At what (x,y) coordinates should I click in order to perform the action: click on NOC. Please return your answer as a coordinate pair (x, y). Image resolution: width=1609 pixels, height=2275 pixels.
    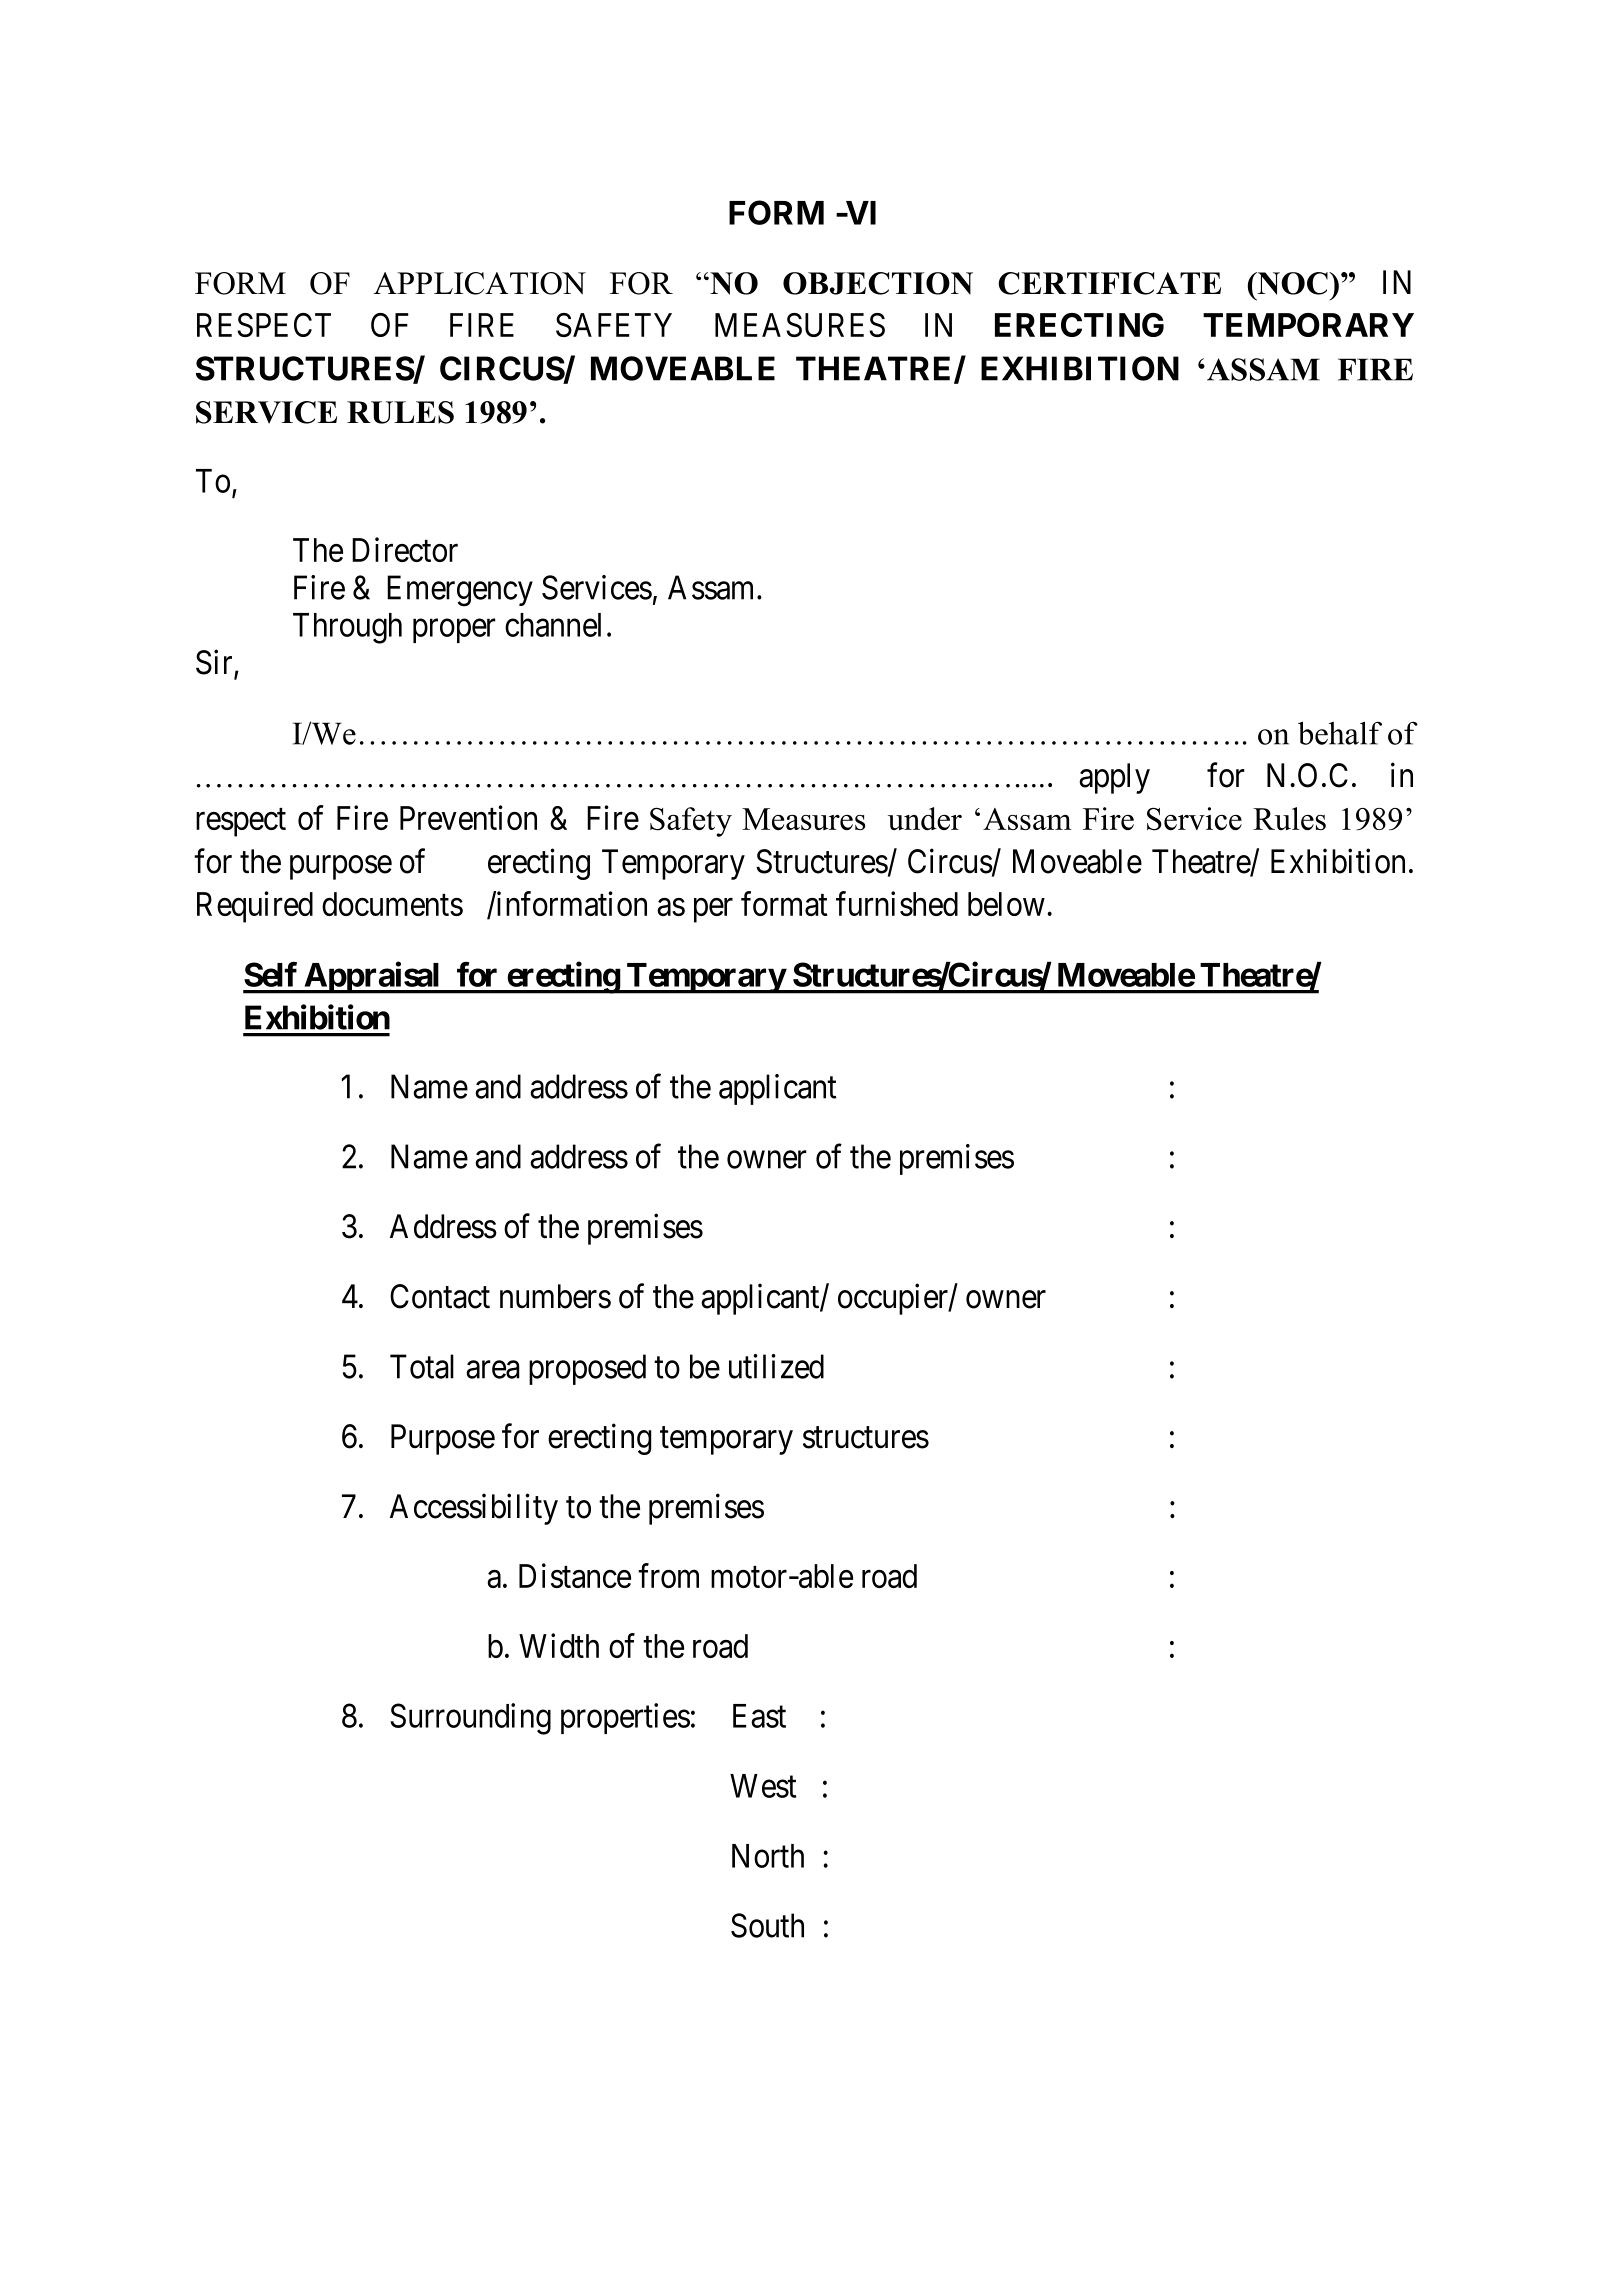
    Looking at the image, I should click on (1292, 283).
